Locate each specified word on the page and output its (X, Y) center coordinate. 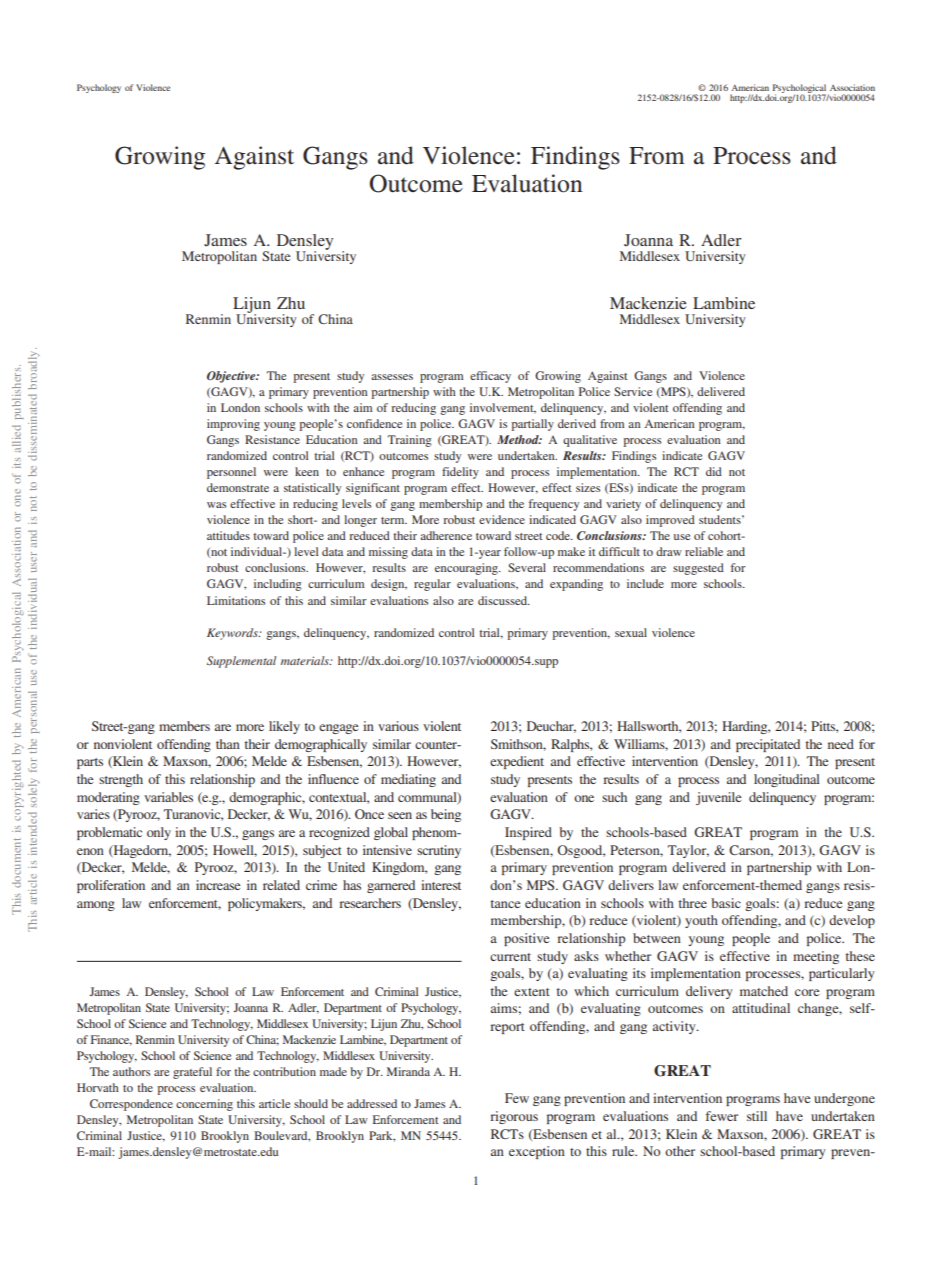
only (159, 833)
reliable (704, 551)
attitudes (228, 535)
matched (764, 991)
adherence (446, 535)
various (398, 726)
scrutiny (439, 851)
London (240, 407)
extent (532, 992)
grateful (192, 1073)
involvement (503, 408)
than (228, 744)
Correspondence (131, 1105)
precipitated (768, 745)
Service (633, 391)
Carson (751, 851)
